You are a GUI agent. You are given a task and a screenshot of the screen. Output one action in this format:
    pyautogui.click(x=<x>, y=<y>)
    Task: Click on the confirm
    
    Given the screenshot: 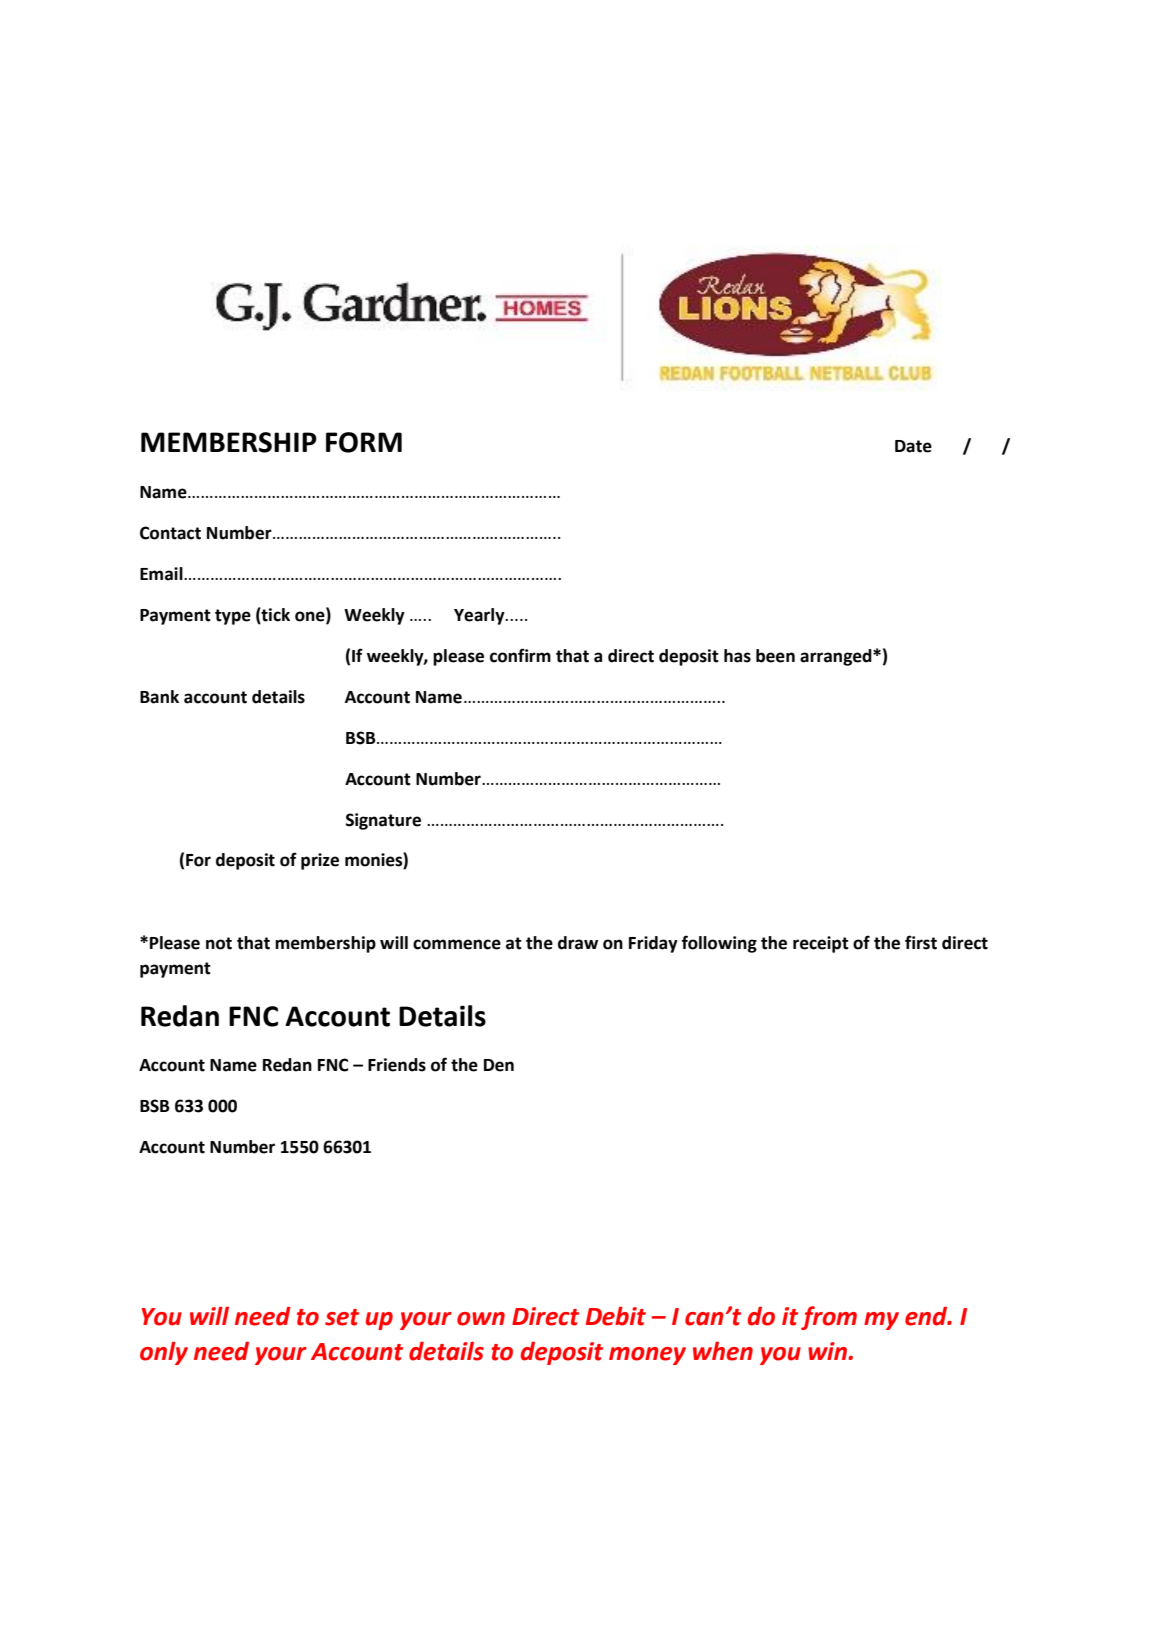 What is the action you would take?
    pyautogui.click(x=520, y=655)
